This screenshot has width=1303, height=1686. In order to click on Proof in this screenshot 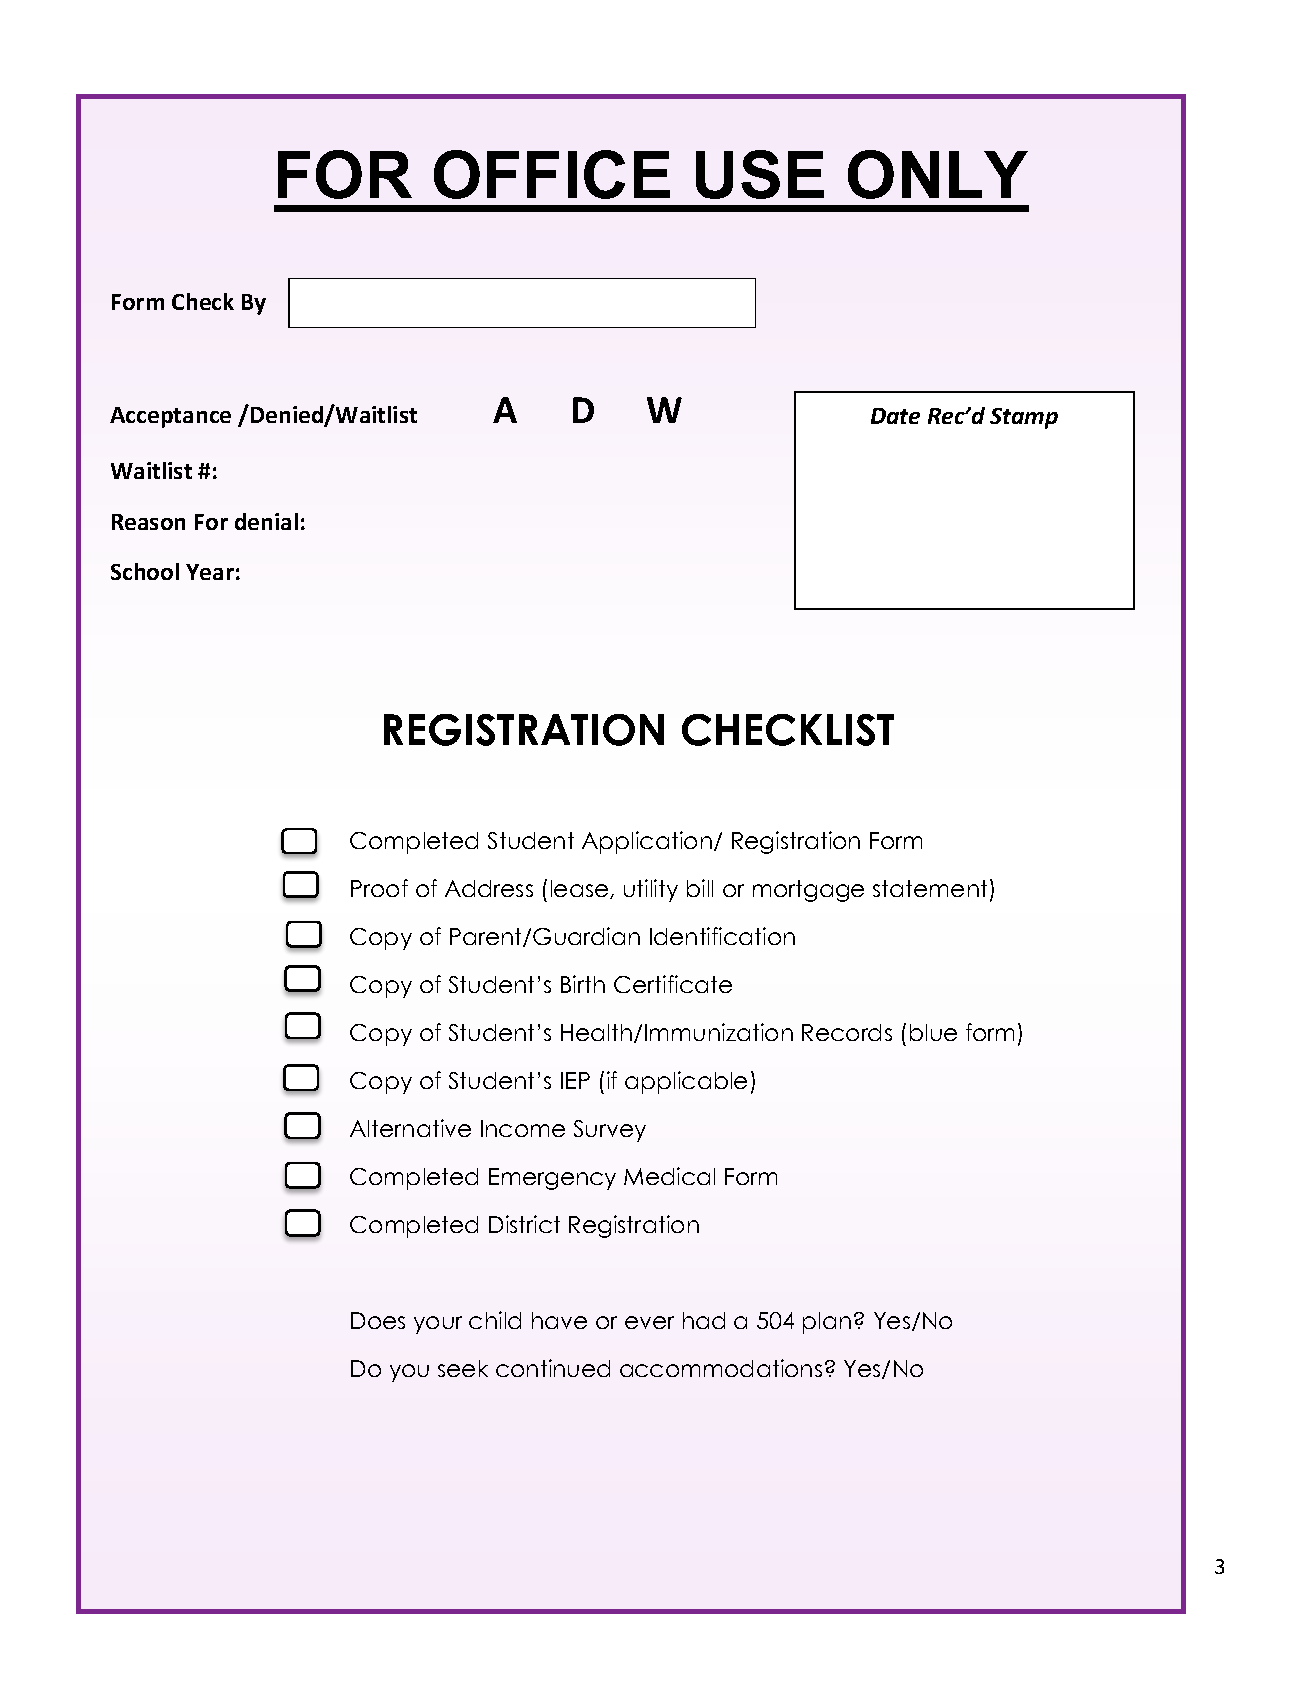, I will do `click(379, 888)`.
